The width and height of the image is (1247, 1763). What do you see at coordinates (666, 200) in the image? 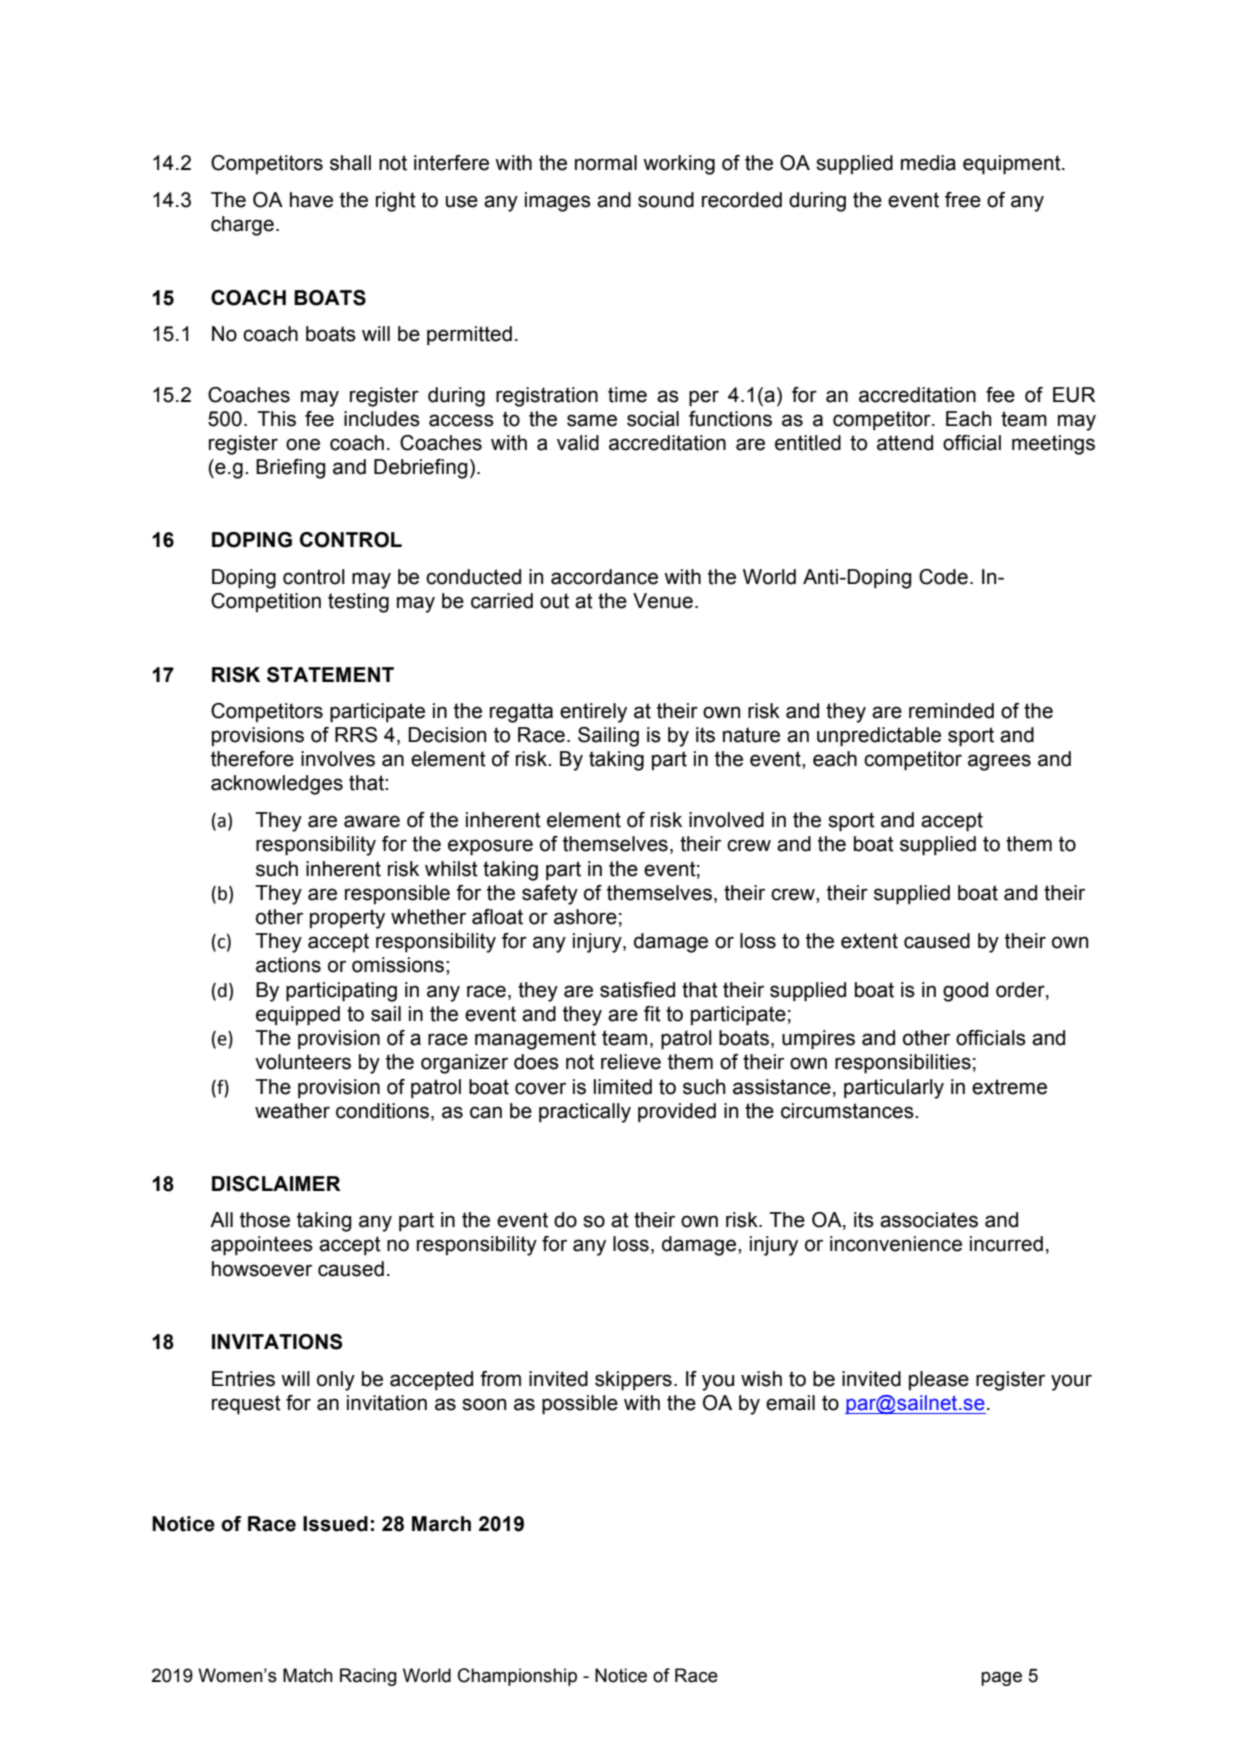
I see `sound` at bounding box center [666, 200].
